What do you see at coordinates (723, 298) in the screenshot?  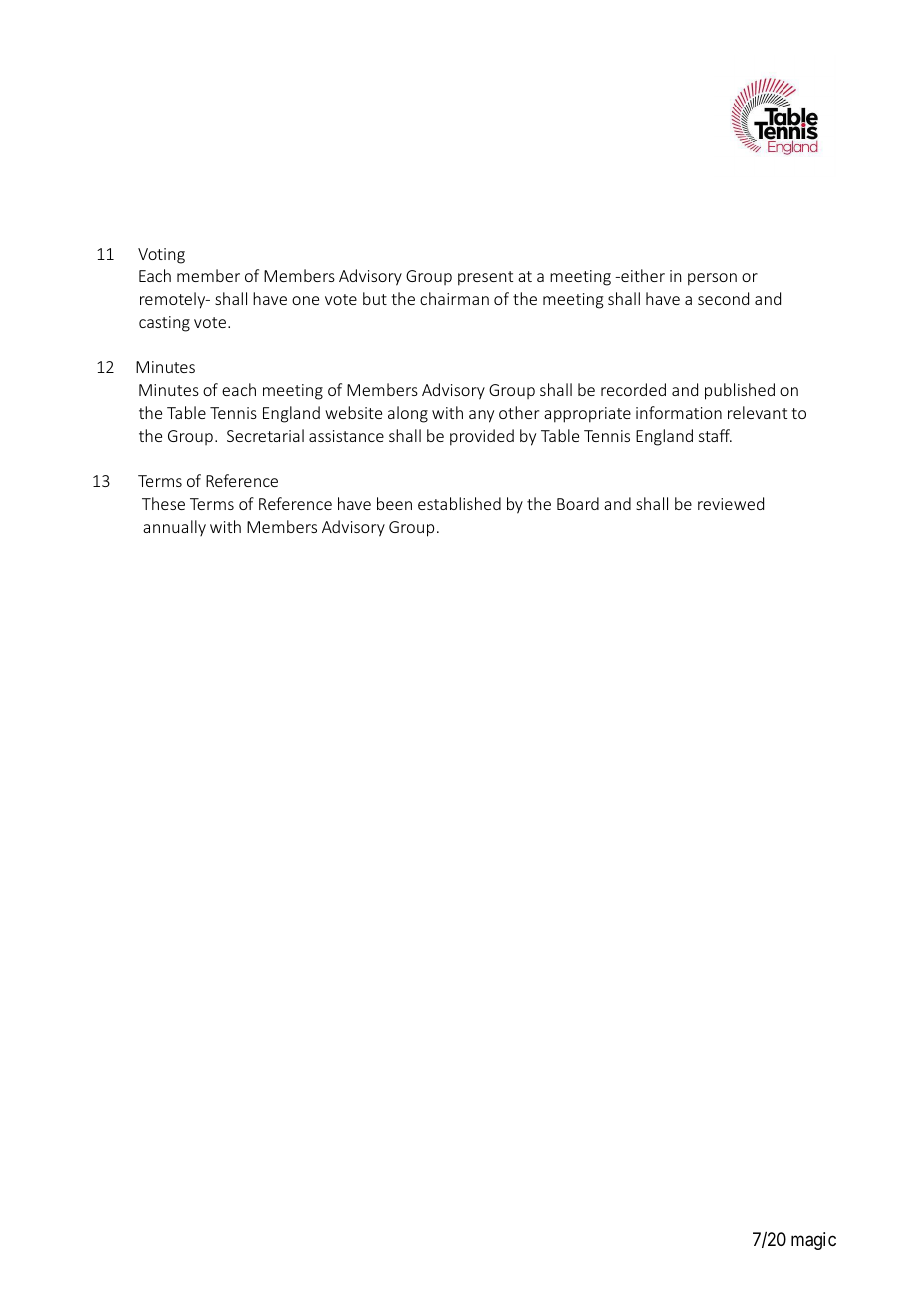 I see `second` at bounding box center [723, 298].
